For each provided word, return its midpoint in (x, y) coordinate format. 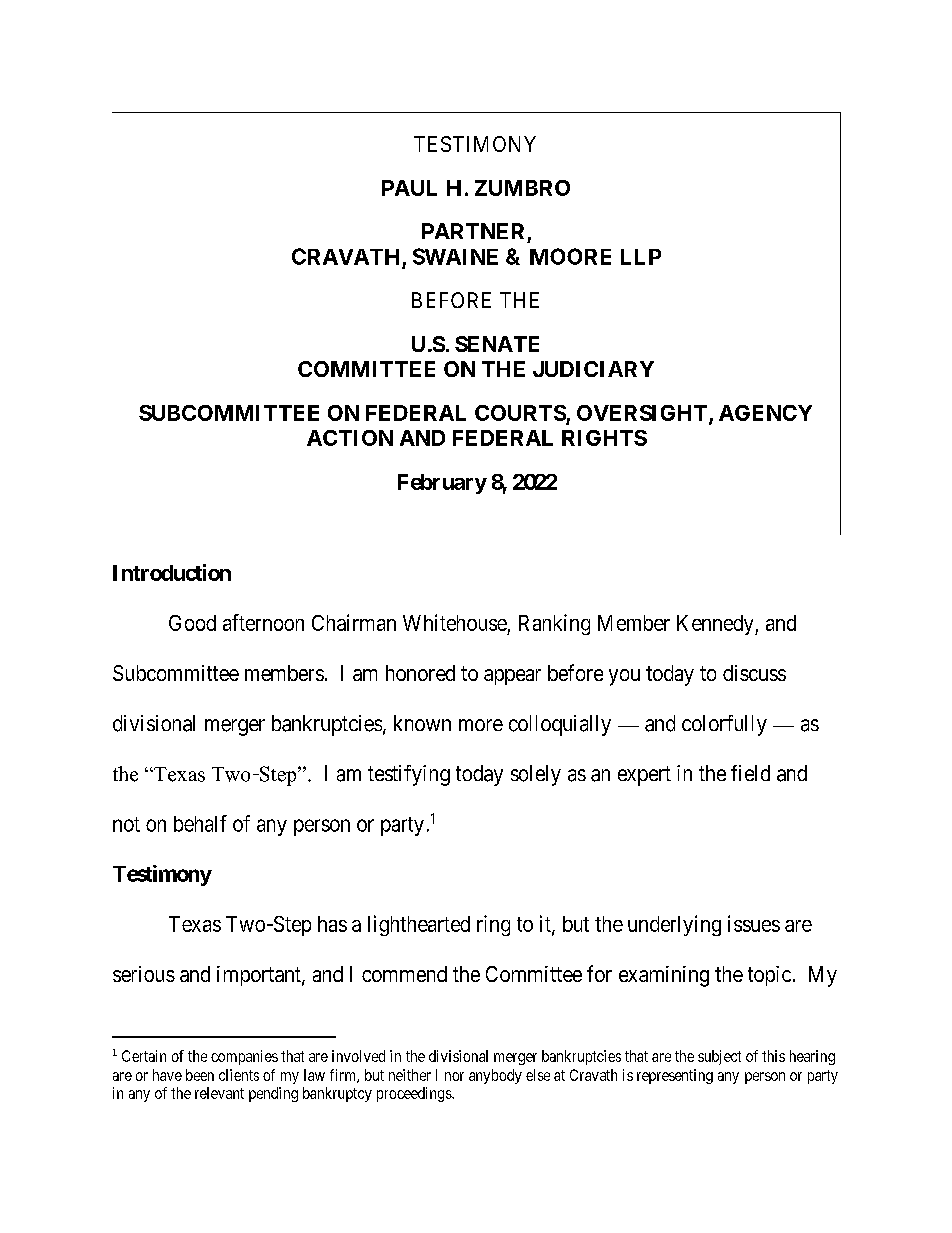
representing (675, 1076)
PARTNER (473, 231)
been (200, 1075)
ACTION (350, 438)
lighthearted (419, 925)
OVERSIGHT (642, 413)
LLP (641, 257)
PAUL (409, 188)
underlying (674, 925)
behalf (200, 823)
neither (410, 1075)
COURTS (521, 414)
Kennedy (716, 625)
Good (192, 623)
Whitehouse (455, 622)
